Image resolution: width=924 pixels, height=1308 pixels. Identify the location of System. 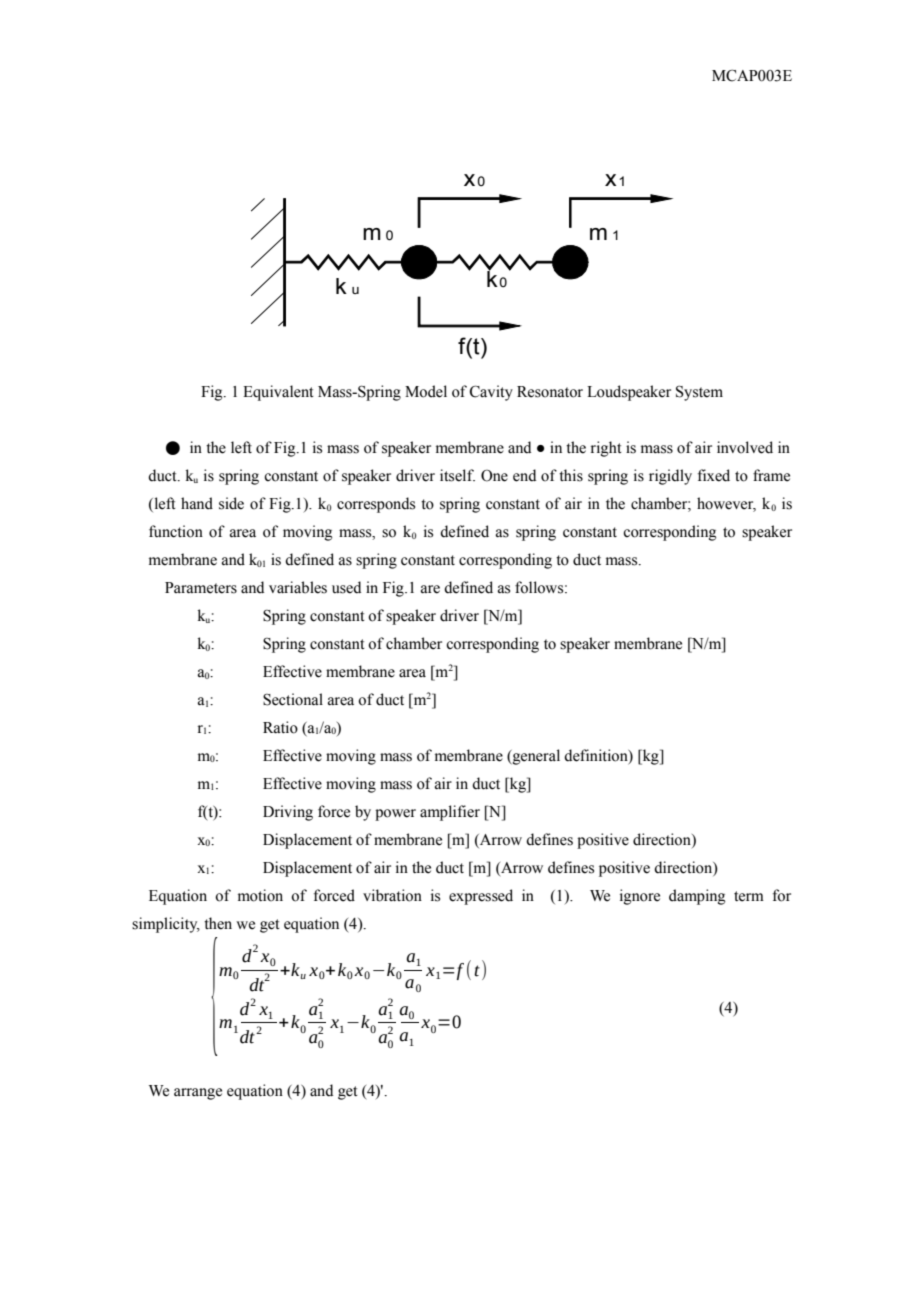
(699, 393).
